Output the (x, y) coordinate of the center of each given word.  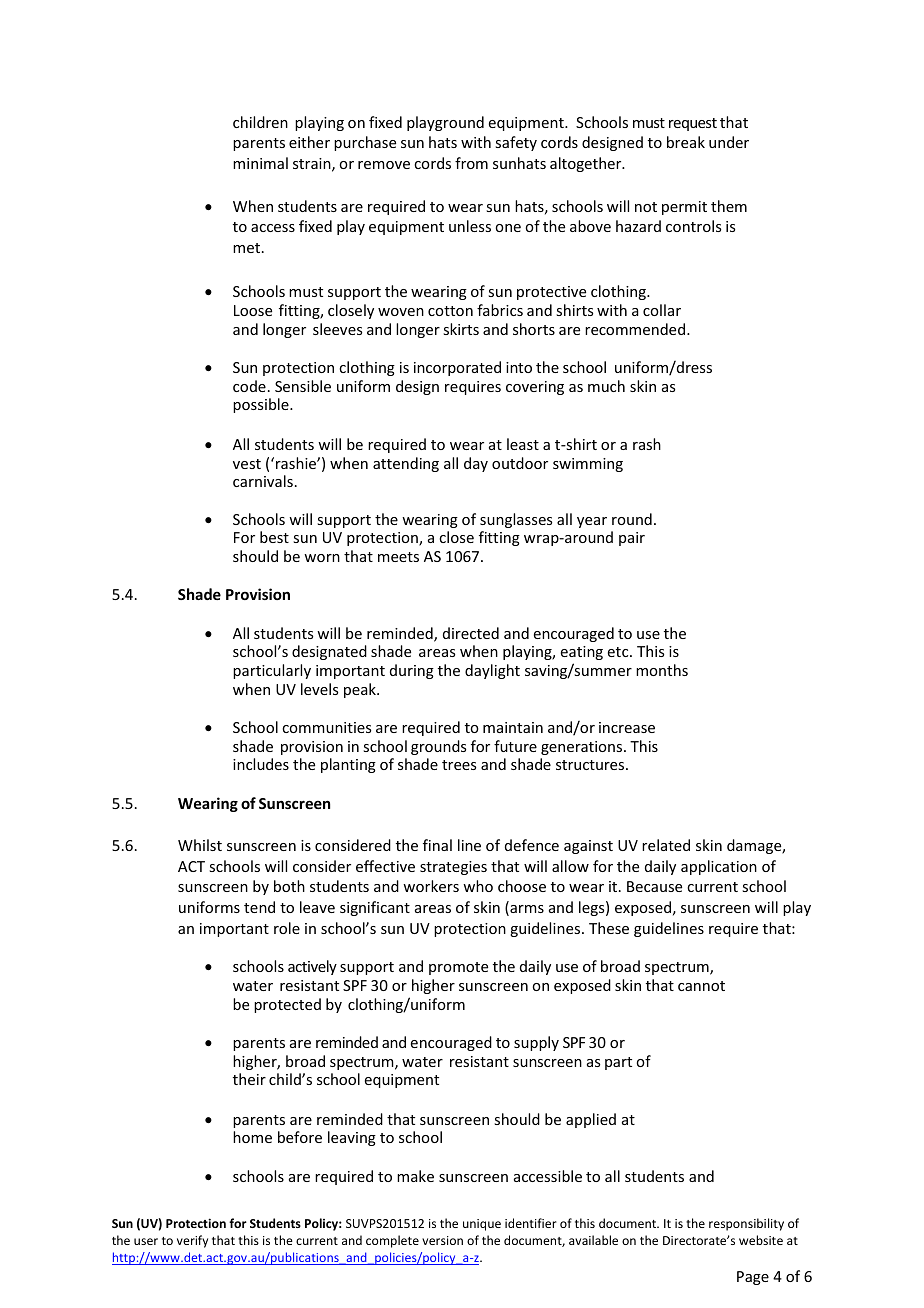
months (662, 670)
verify (192, 1241)
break (686, 142)
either (309, 142)
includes (261, 764)
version (442, 1240)
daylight (492, 671)
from (471, 163)
